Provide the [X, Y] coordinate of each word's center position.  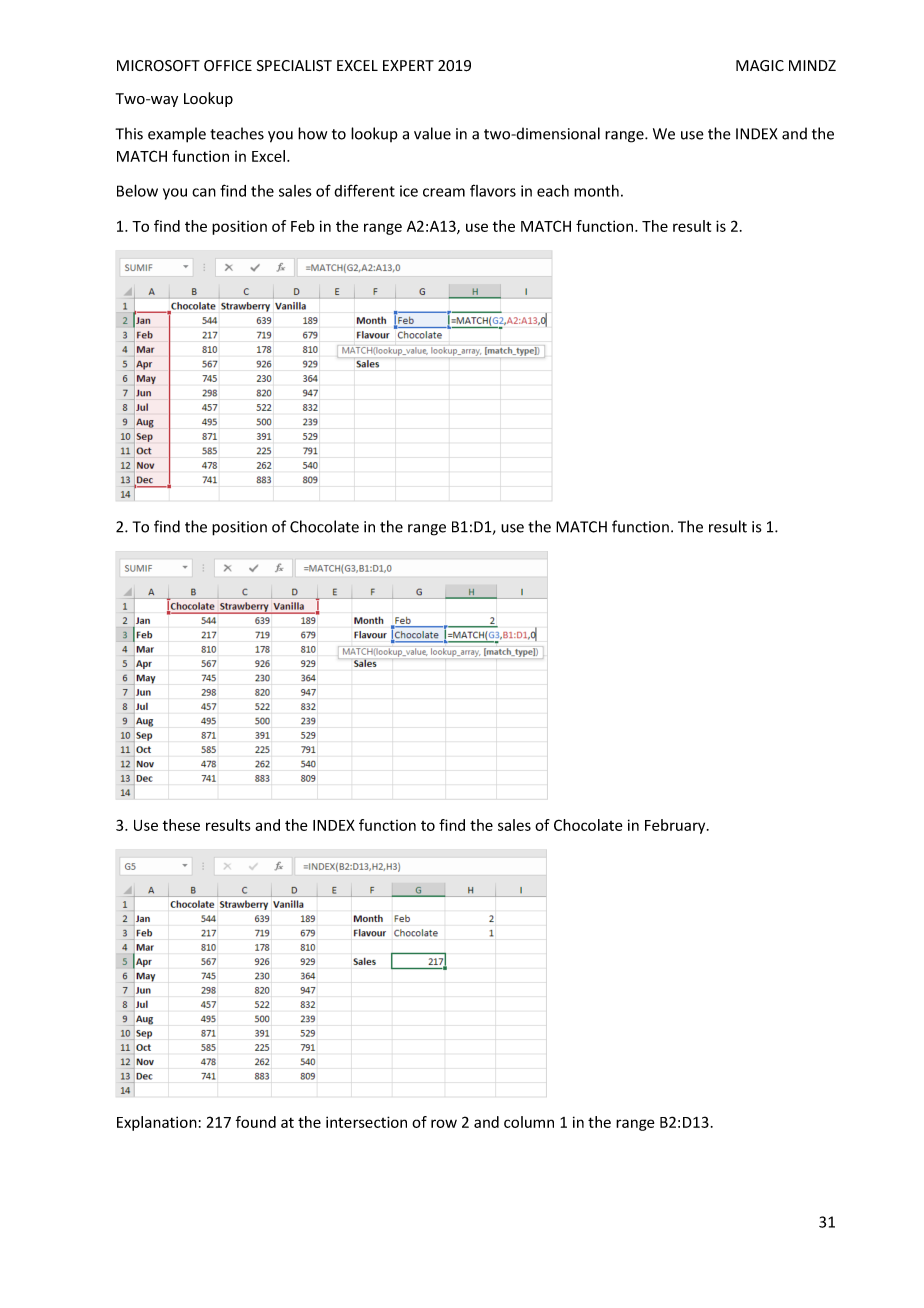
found [256, 1122]
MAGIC [760, 66]
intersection [366, 1122]
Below [137, 190]
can [204, 192]
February [676, 826]
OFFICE [228, 65]
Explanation [157, 1123]
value [432, 133]
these [181, 825]
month [596, 191]
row [444, 1123]
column [529, 1122]
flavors [493, 190]
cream [444, 192]
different [364, 190]
